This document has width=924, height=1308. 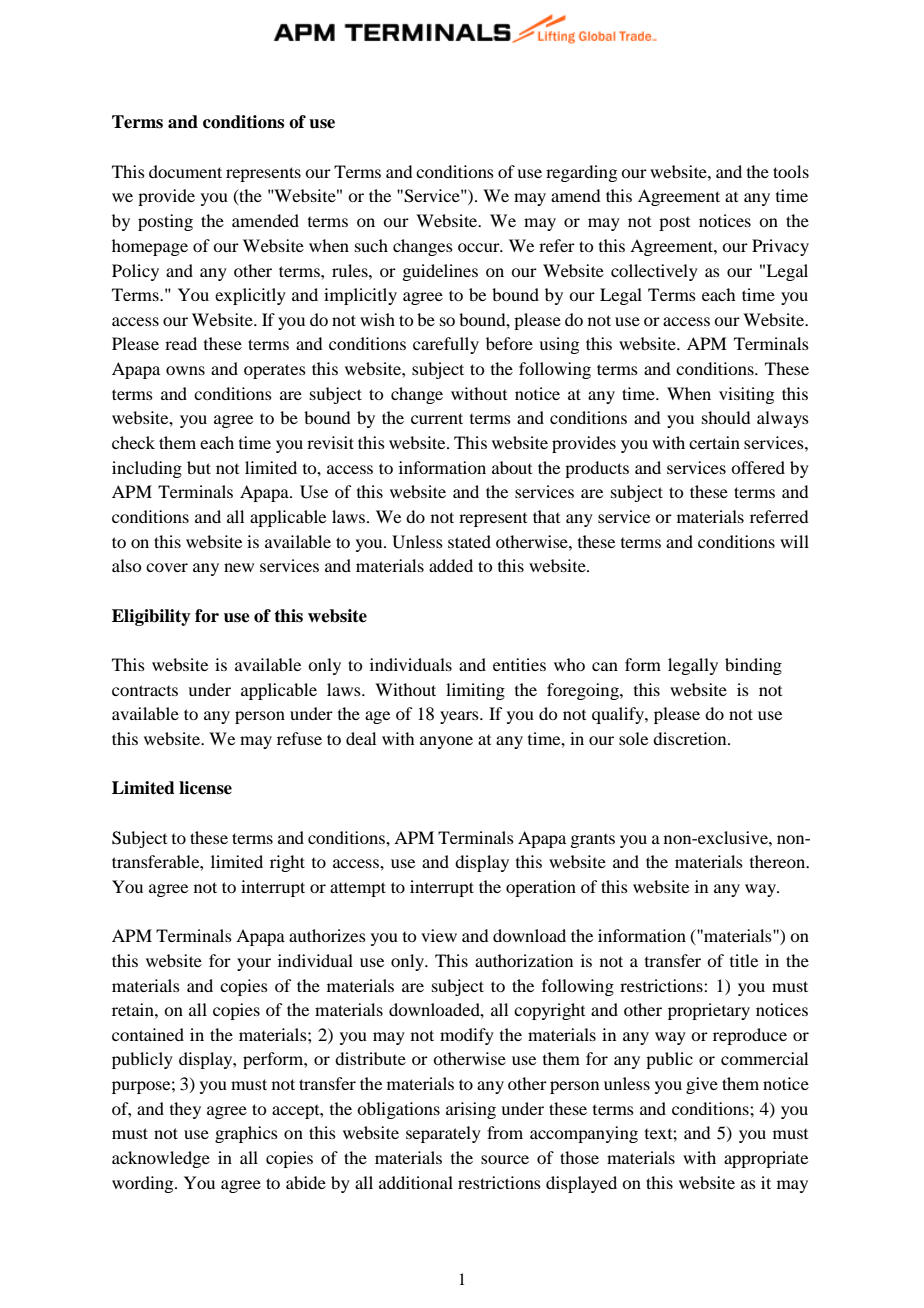 What do you see at coordinates (791, 171) in the document?
I see `tools` at bounding box center [791, 171].
